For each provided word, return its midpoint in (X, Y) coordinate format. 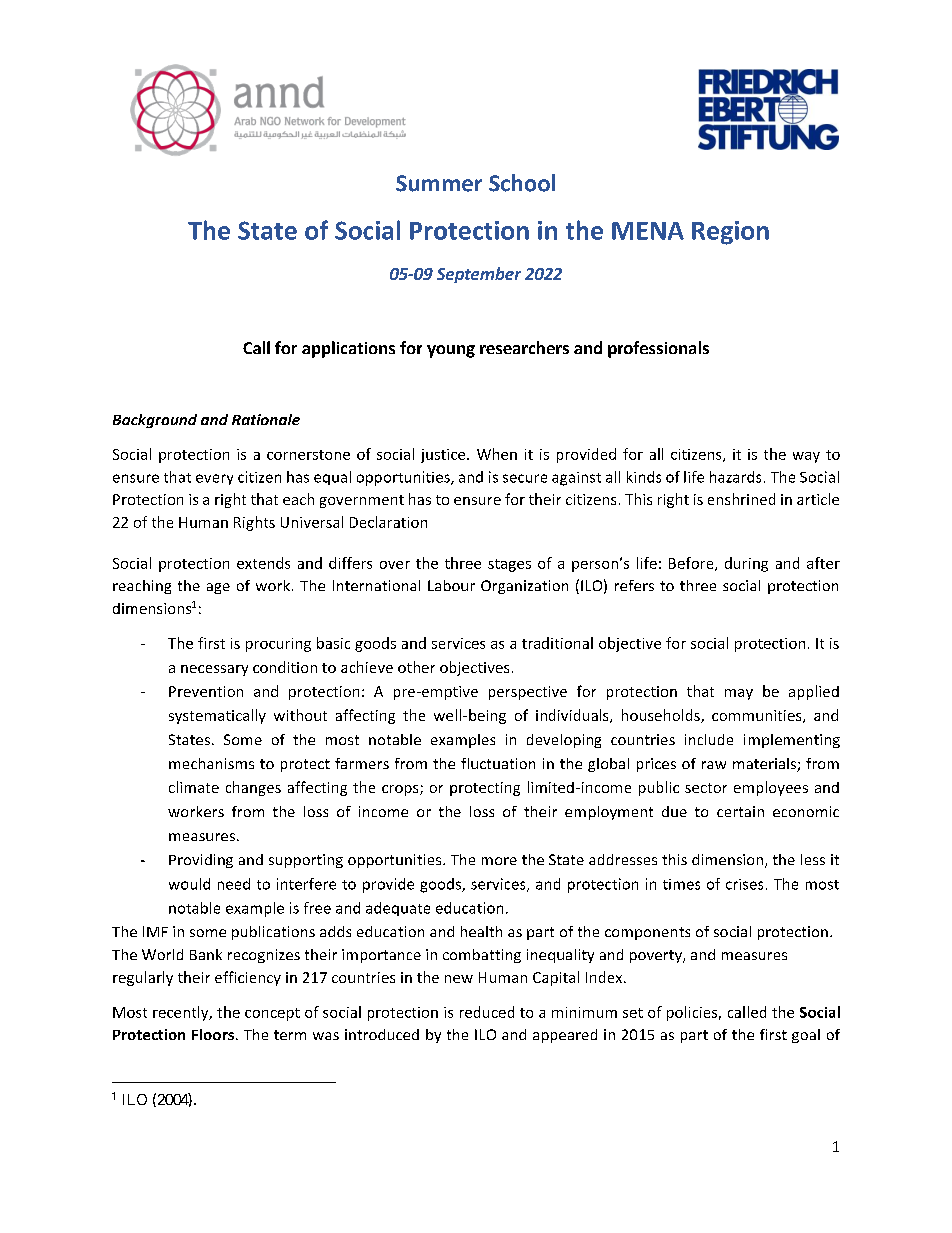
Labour (451, 585)
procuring (278, 645)
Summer (439, 183)
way (806, 457)
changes (253, 788)
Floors (213, 1034)
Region (730, 233)
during (746, 564)
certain (740, 811)
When (497, 454)
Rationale (266, 419)
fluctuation (498, 763)
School (522, 183)
